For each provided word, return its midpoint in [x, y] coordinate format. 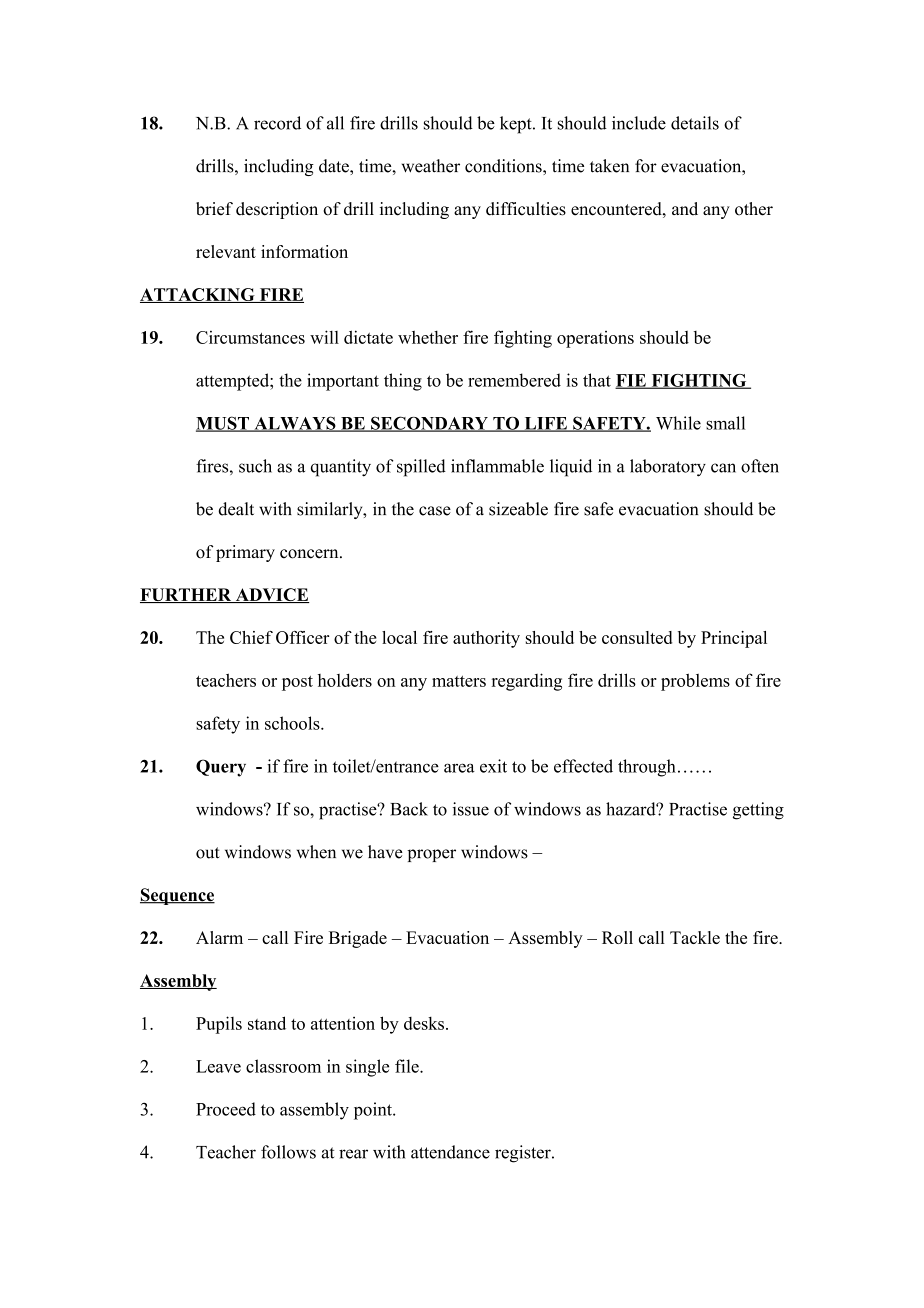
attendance [450, 1152]
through [647, 768]
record [277, 123]
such [255, 466]
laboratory [668, 468]
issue [471, 809]
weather [431, 166]
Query [221, 768]
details [695, 123]
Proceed [226, 1109]
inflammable [497, 466]
